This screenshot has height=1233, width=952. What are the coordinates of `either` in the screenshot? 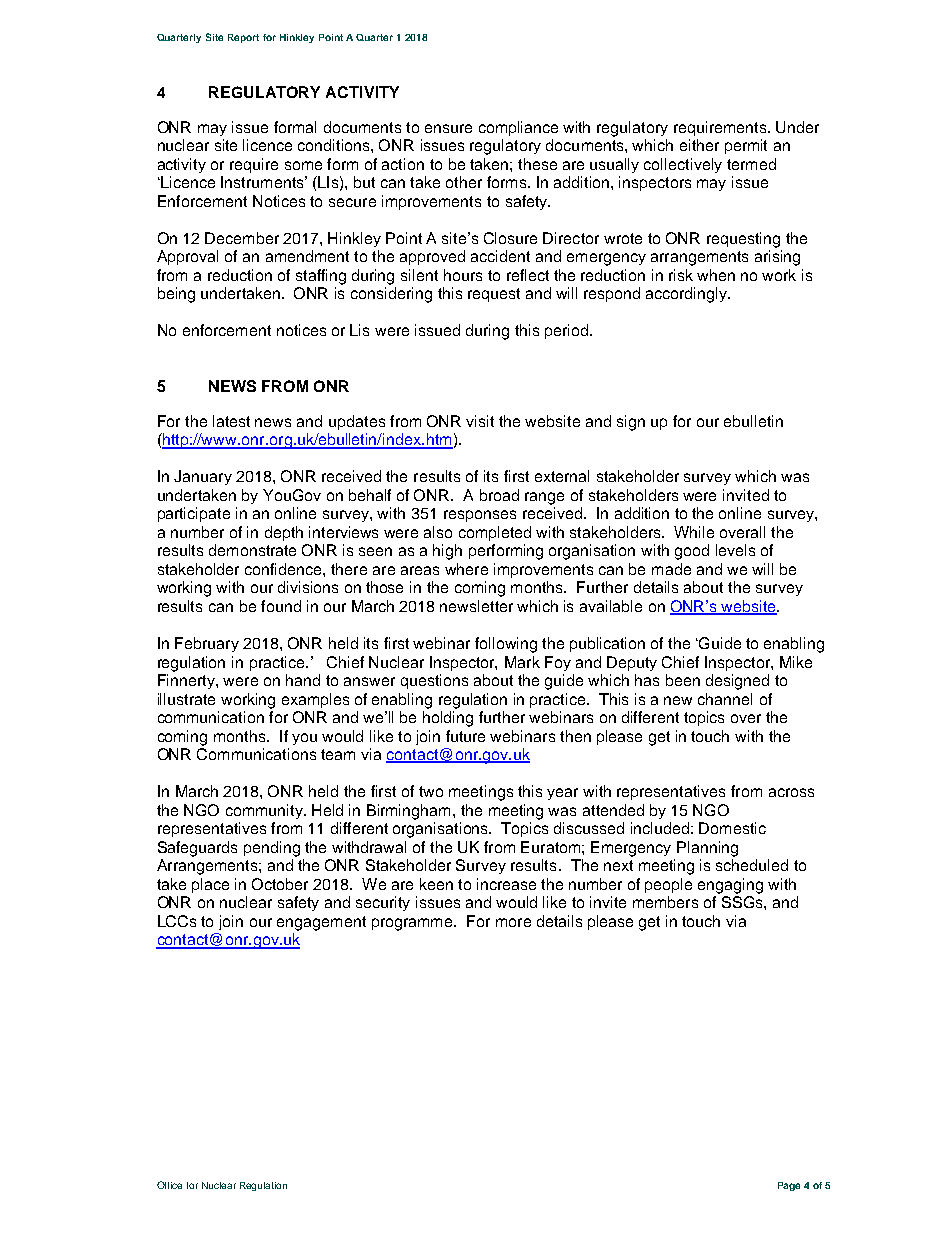 It's located at (699, 145).
